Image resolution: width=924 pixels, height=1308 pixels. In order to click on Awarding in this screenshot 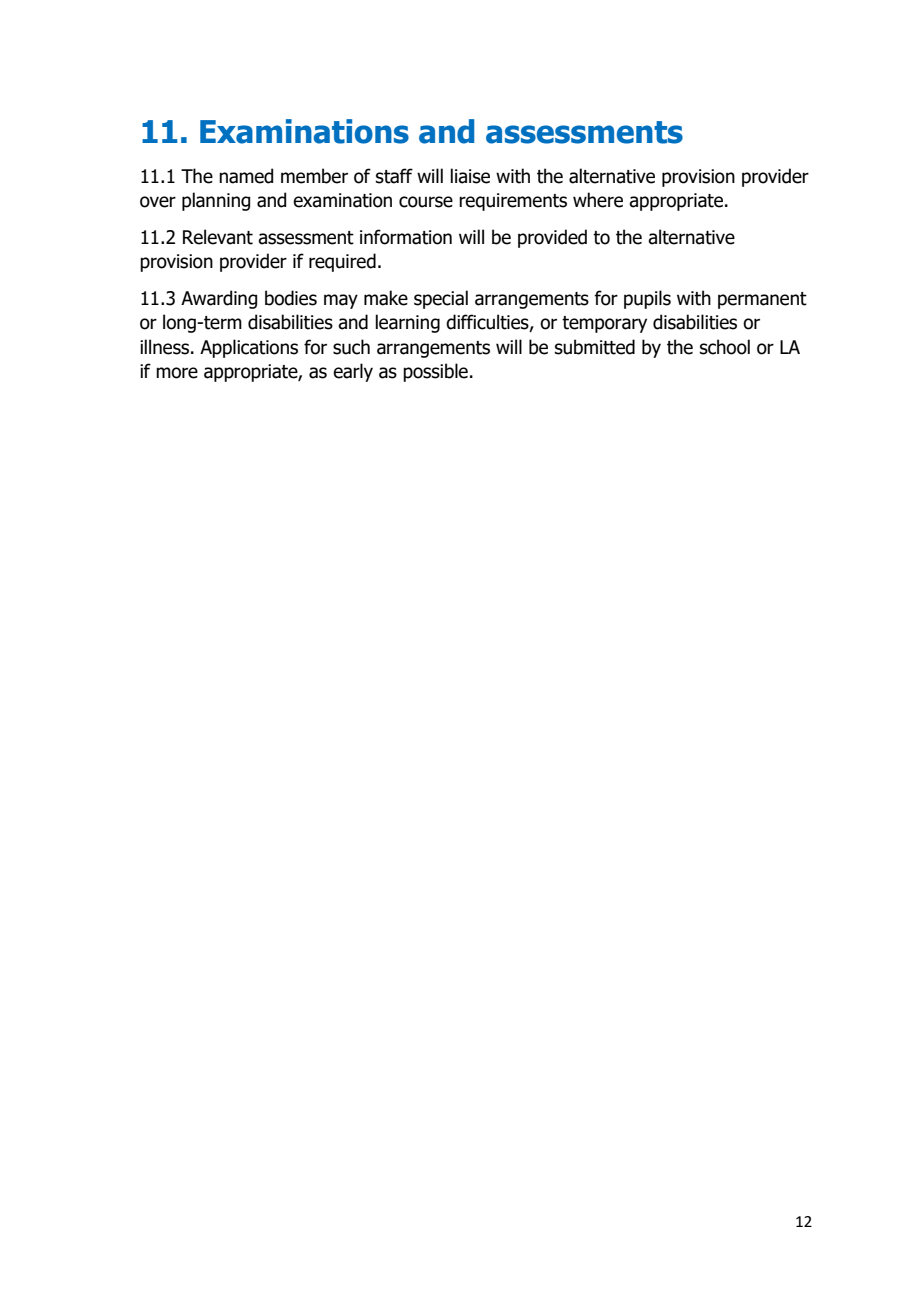, I will do `click(219, 299)`.
